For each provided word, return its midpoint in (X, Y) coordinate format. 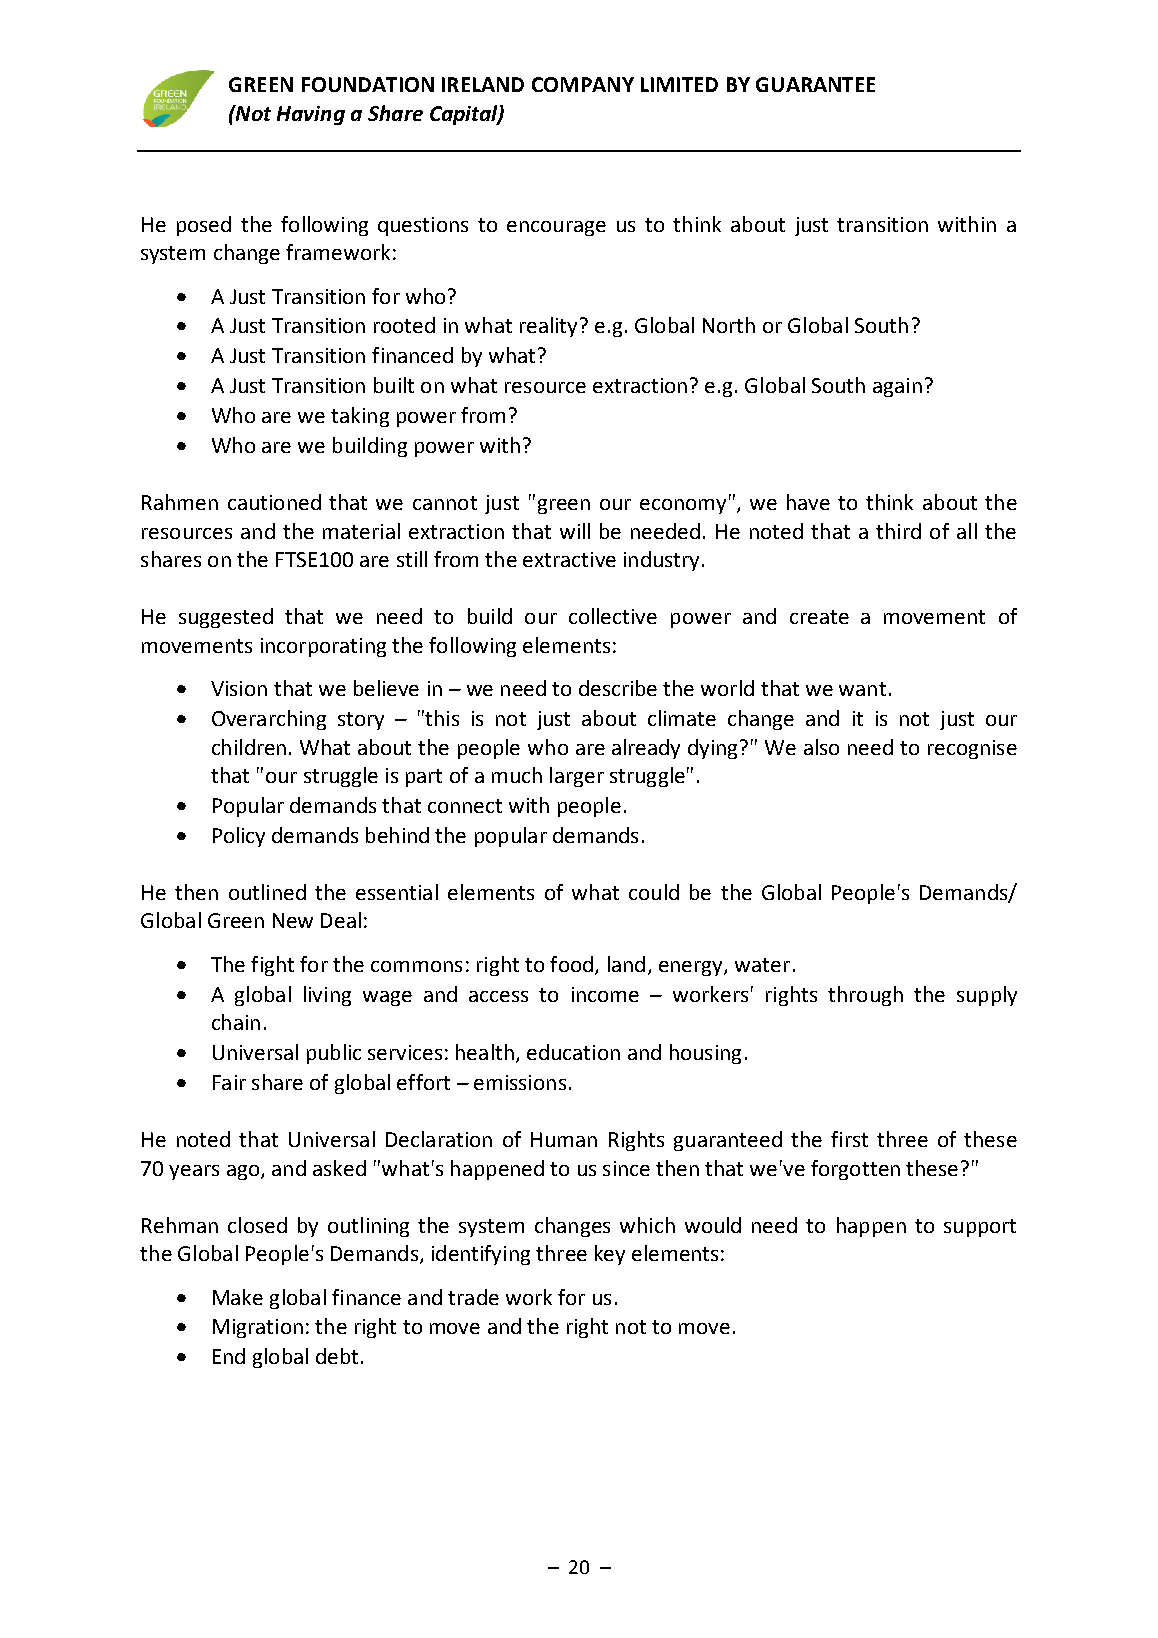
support (980, 1228)
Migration (258, 1328)
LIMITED (679, 84)
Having (311, 115)
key (610, 1255)
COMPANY (583, 84)
